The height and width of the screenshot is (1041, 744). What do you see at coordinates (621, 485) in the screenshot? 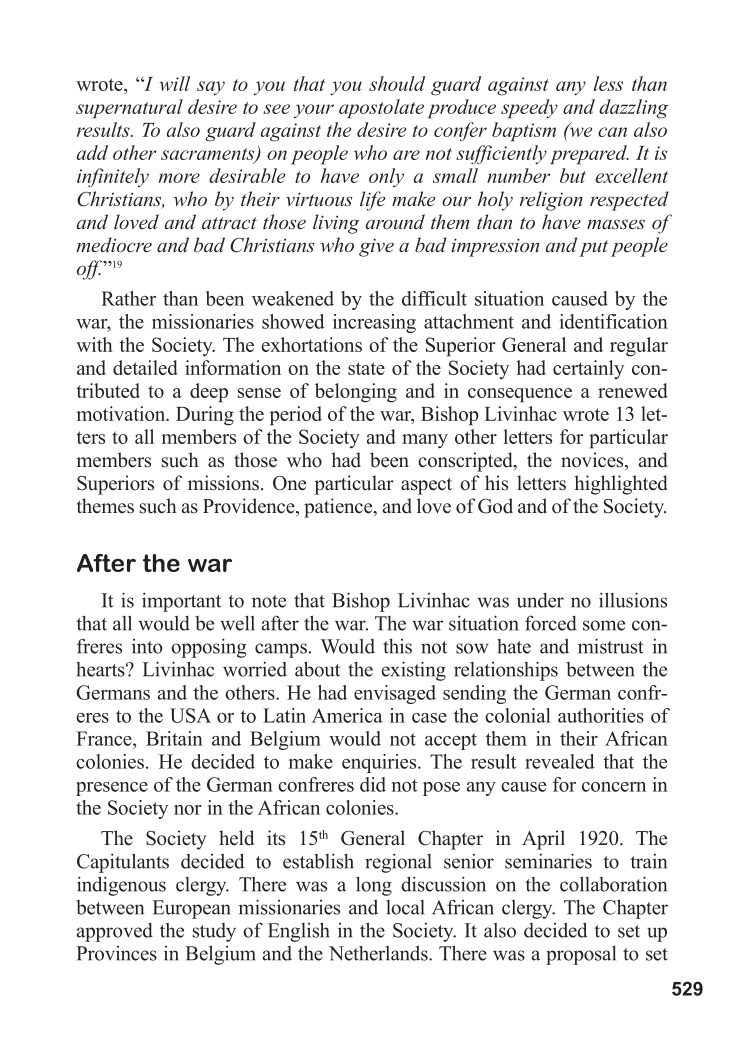
I see `highlighted` at bounding box center [621, 485].
